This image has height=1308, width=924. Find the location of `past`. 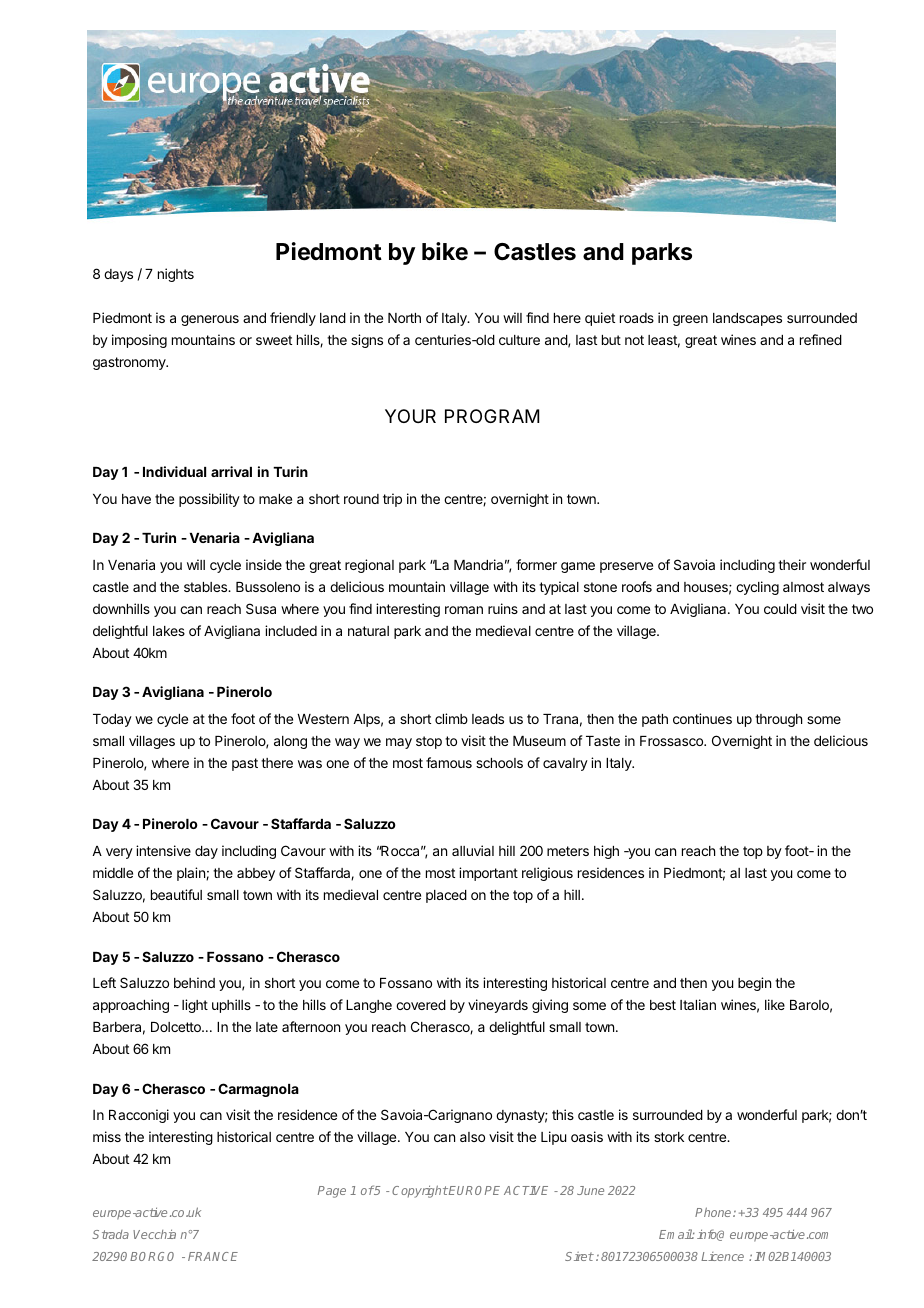

past is located at coordinates (245, 764).
